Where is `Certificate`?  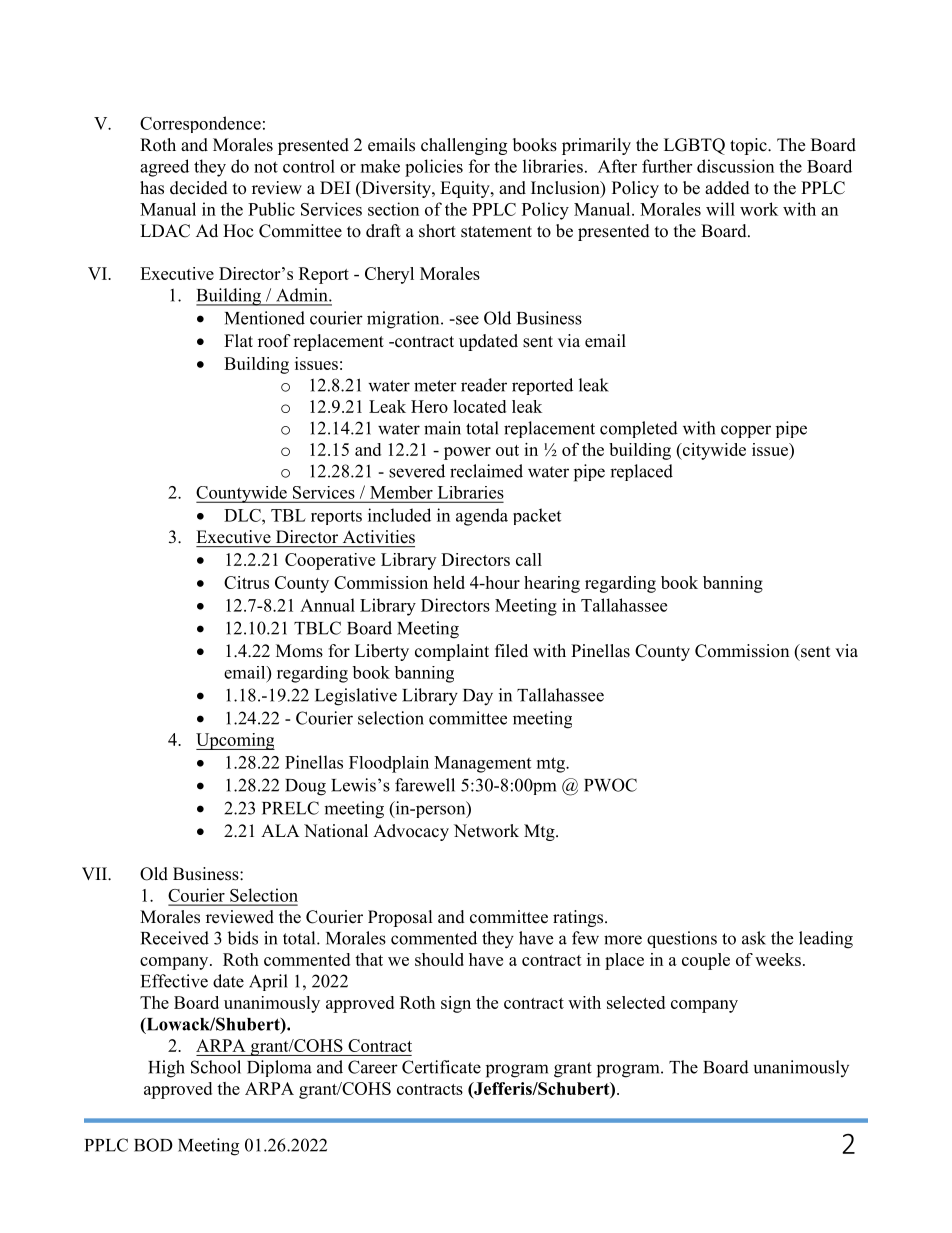 Certificate is located at coordinates (441, 1067).
